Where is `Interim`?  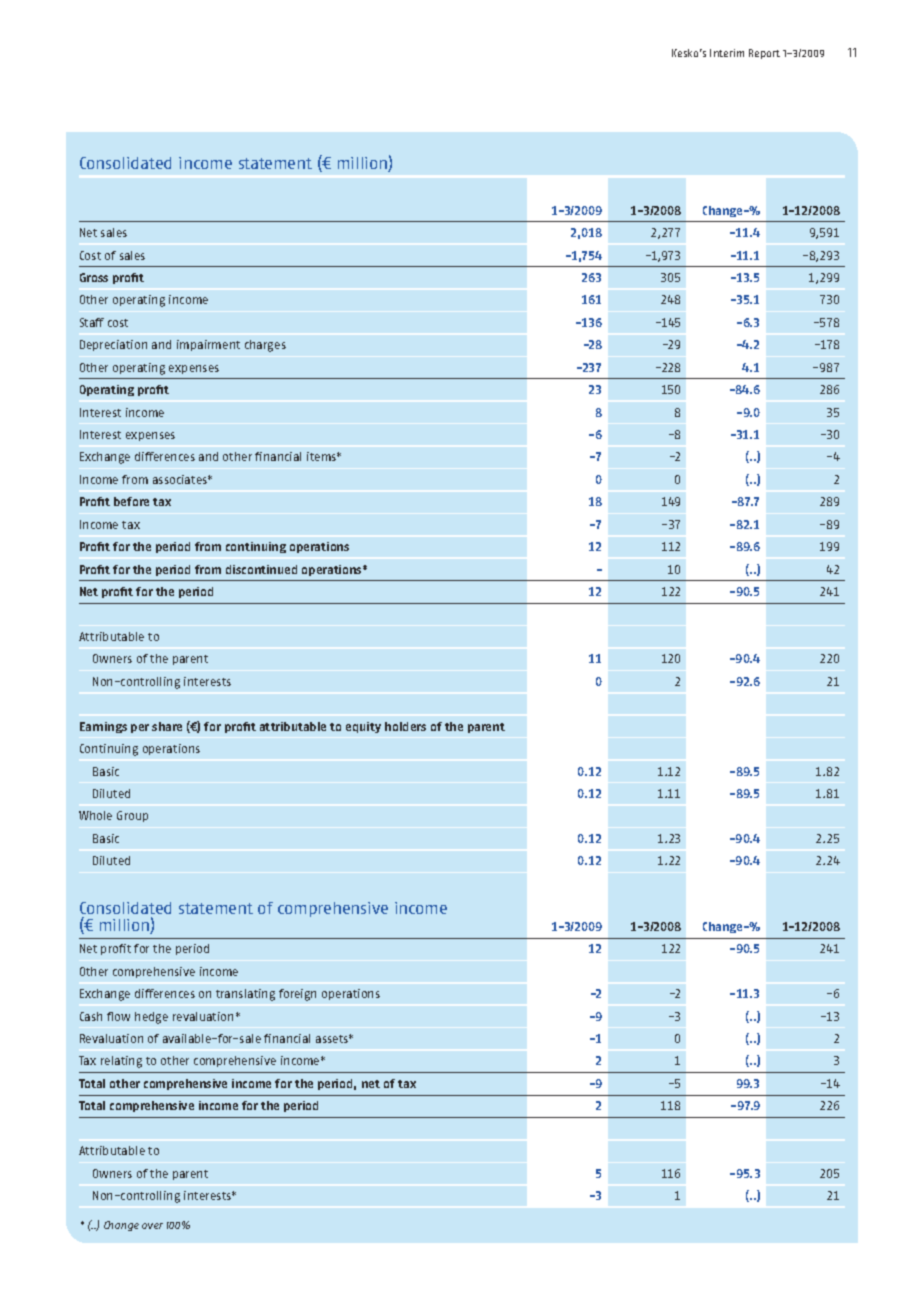 Interim is located at coordinates (727, 53).
